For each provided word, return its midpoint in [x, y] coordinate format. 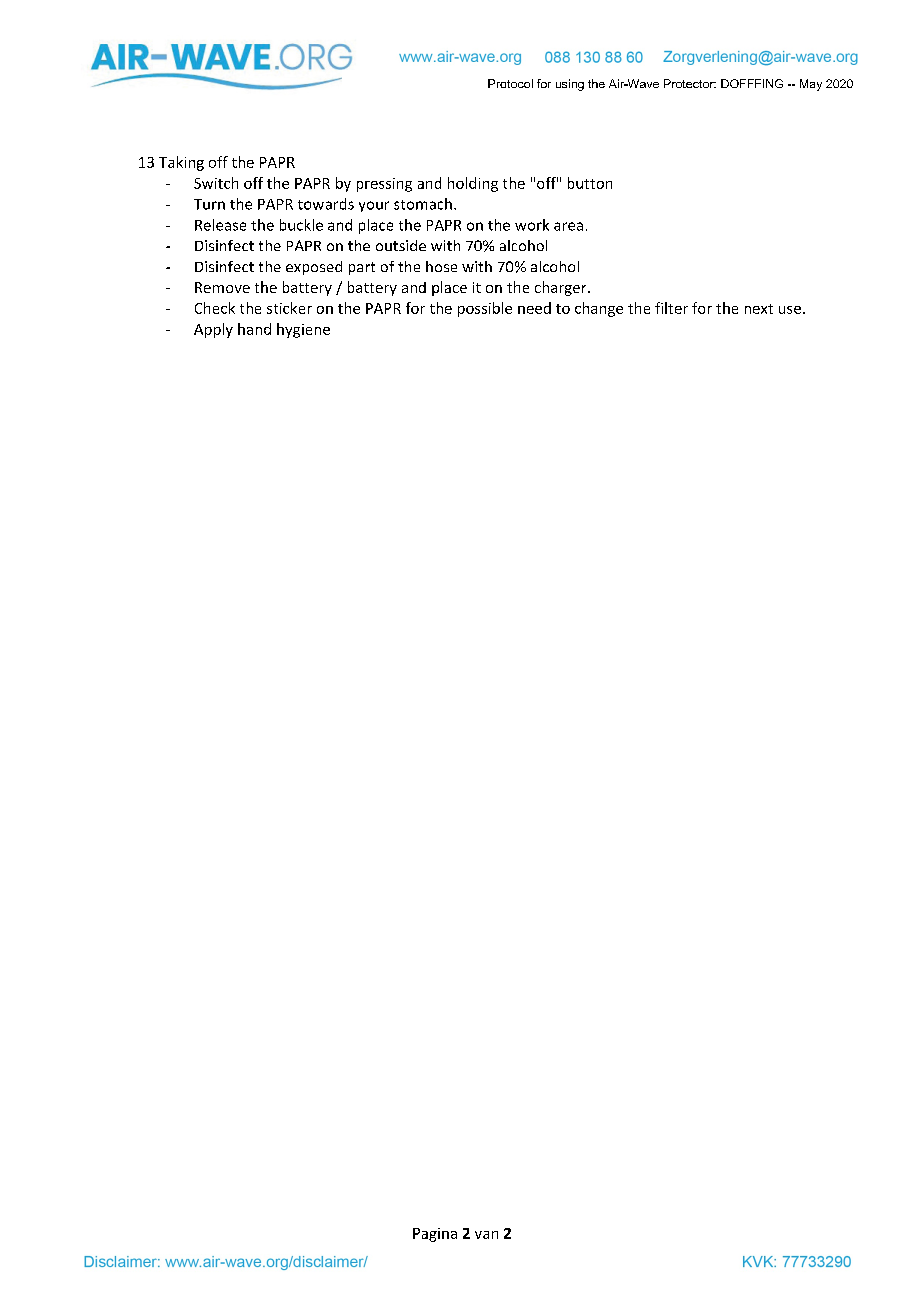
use [790, 310]
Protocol [510, 83]
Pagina [435, 1235]
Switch [216, 183]
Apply [213, 330]
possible [485, 309]
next [759, 309]
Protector [690, 83]
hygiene [303, 330]
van [486, 1235]
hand [254, 329]
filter [671, 308]
